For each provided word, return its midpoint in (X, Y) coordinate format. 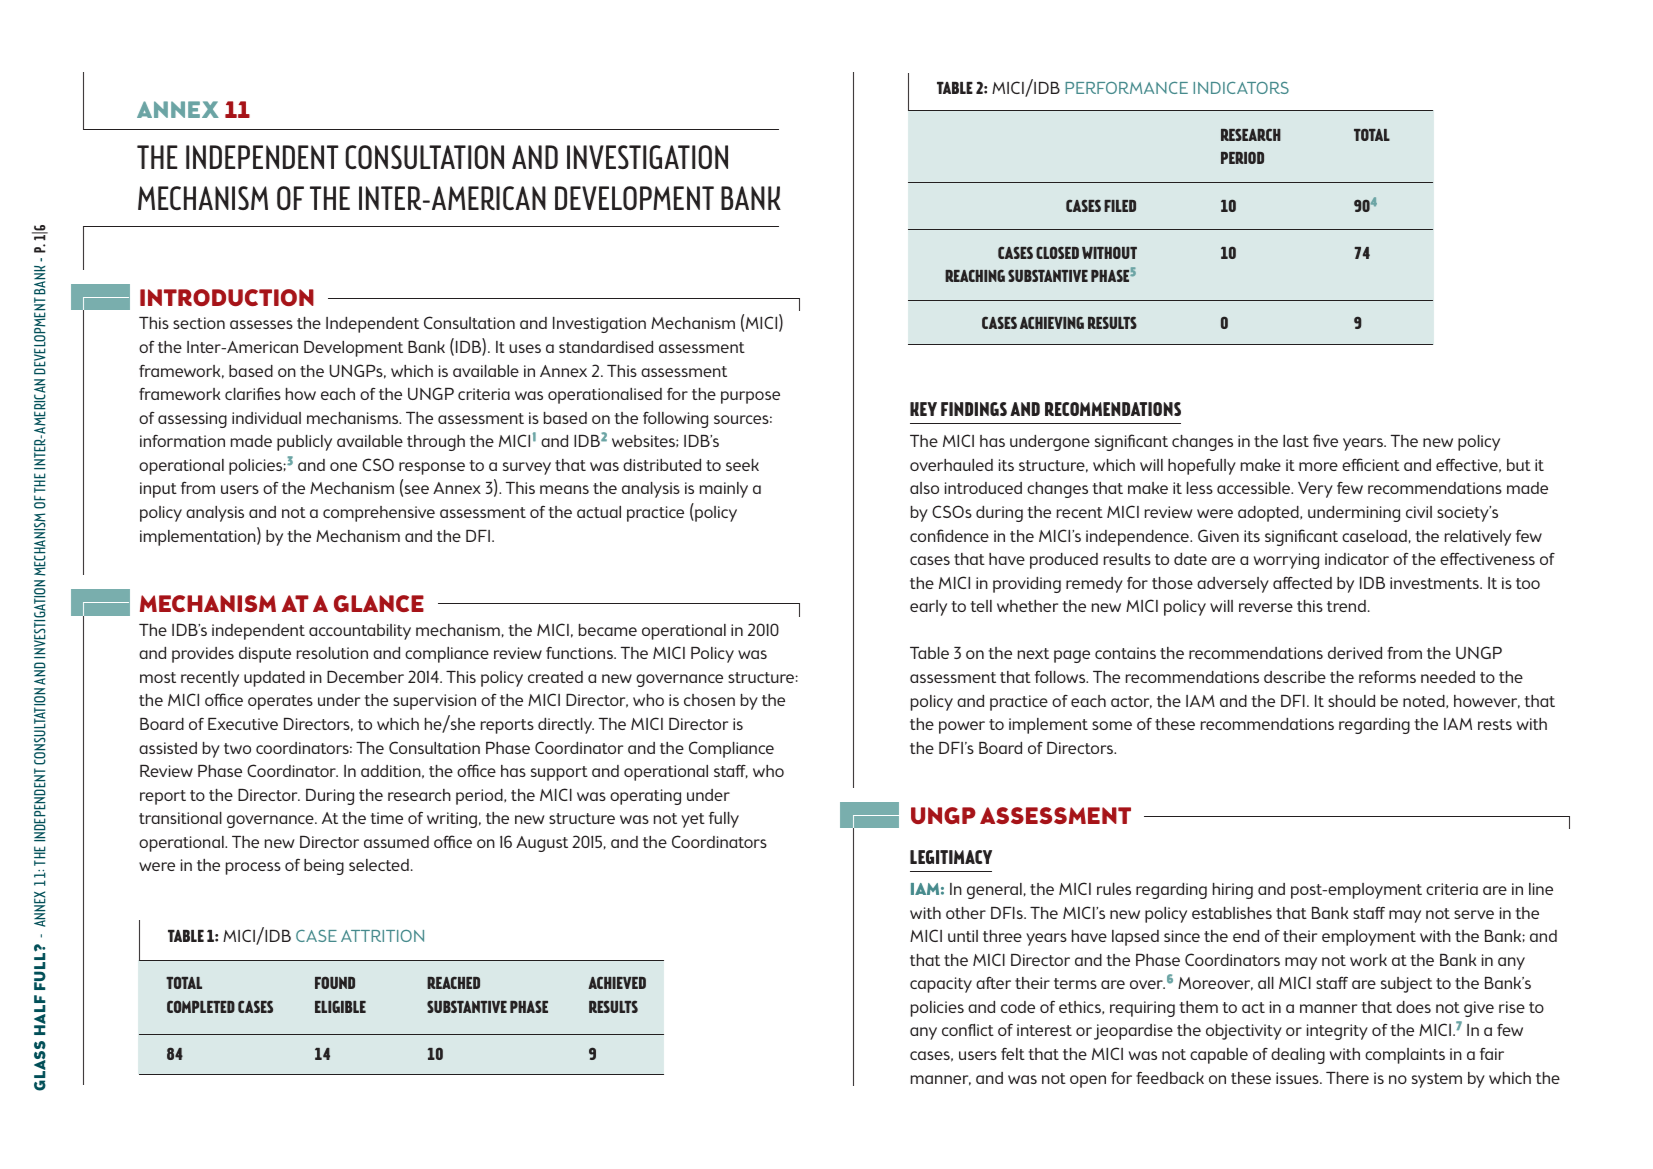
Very (1315, 490)
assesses (261, 324)
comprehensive (379, 514)
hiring (1233, 891)
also (924, 488)
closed (1057, 252)
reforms (1387, 677)
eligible (340, 1006)
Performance (1126, 88)
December (365, 677)
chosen (709, 700)
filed (1120, 206)
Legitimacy (951, 857)
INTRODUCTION (227, 297)
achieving (1052, 322)
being (324, 867)
